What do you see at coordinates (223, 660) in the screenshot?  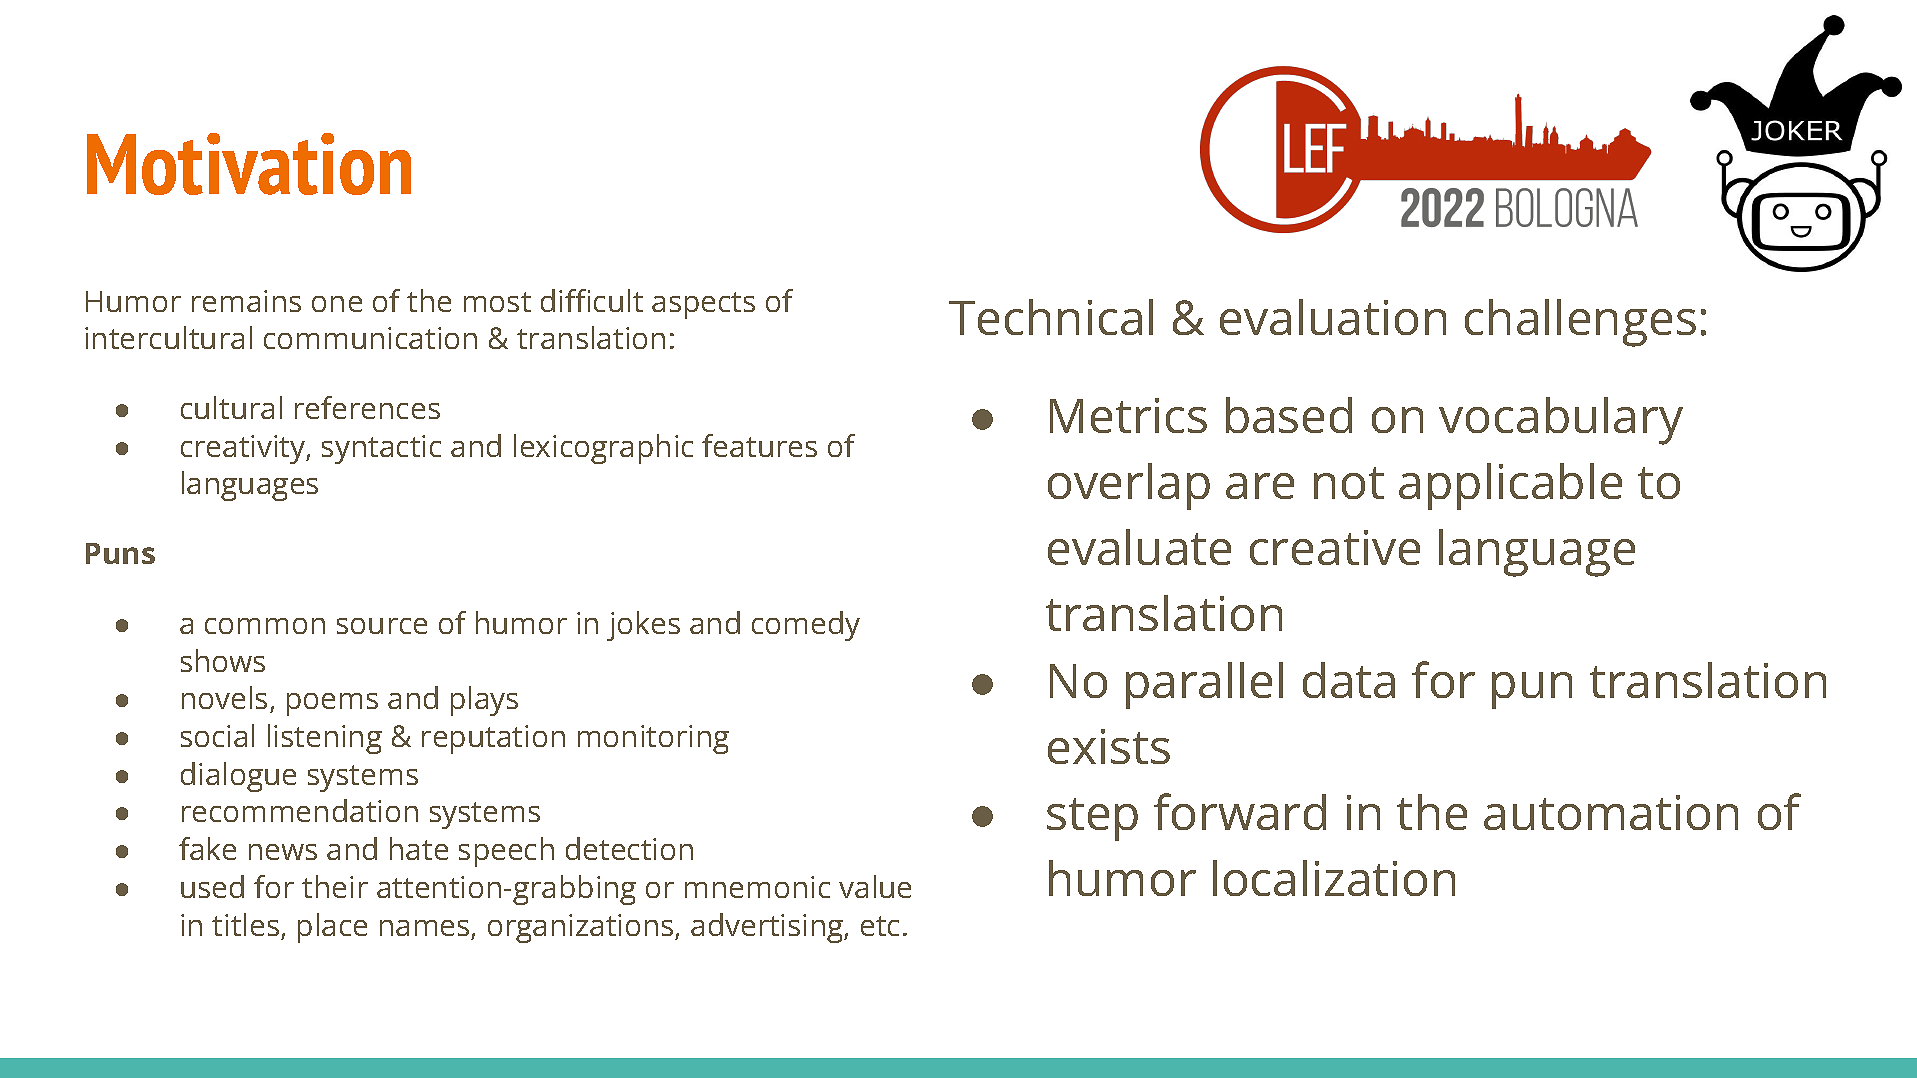 I see `shows` at bounding box center [223, 660].
